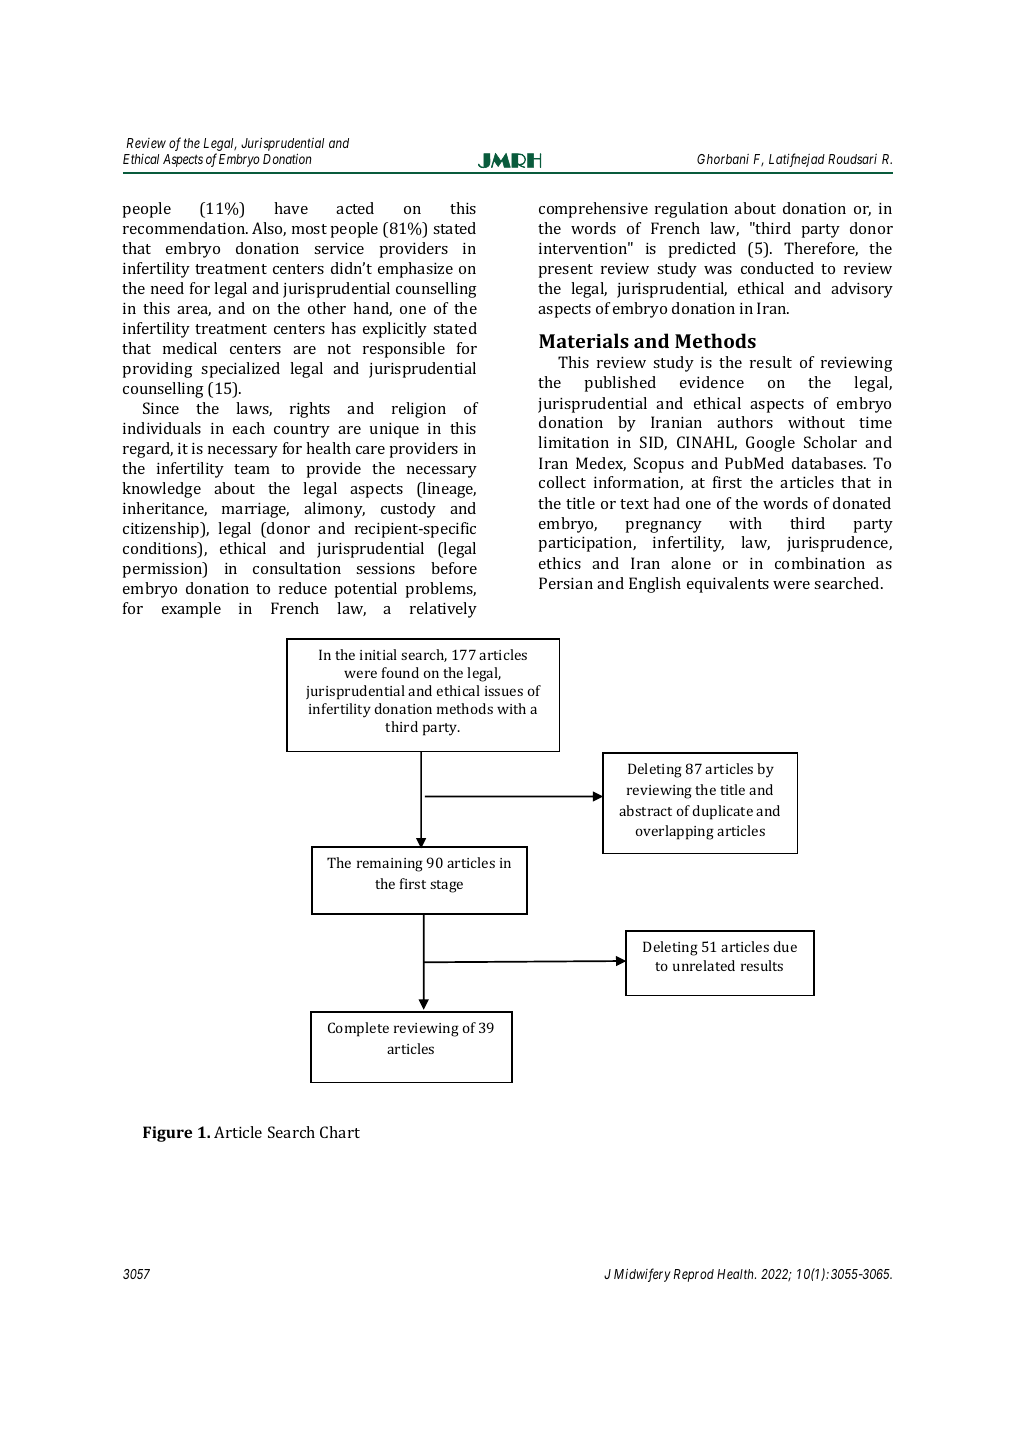  I want to click on conducted, so click(777, 268).
